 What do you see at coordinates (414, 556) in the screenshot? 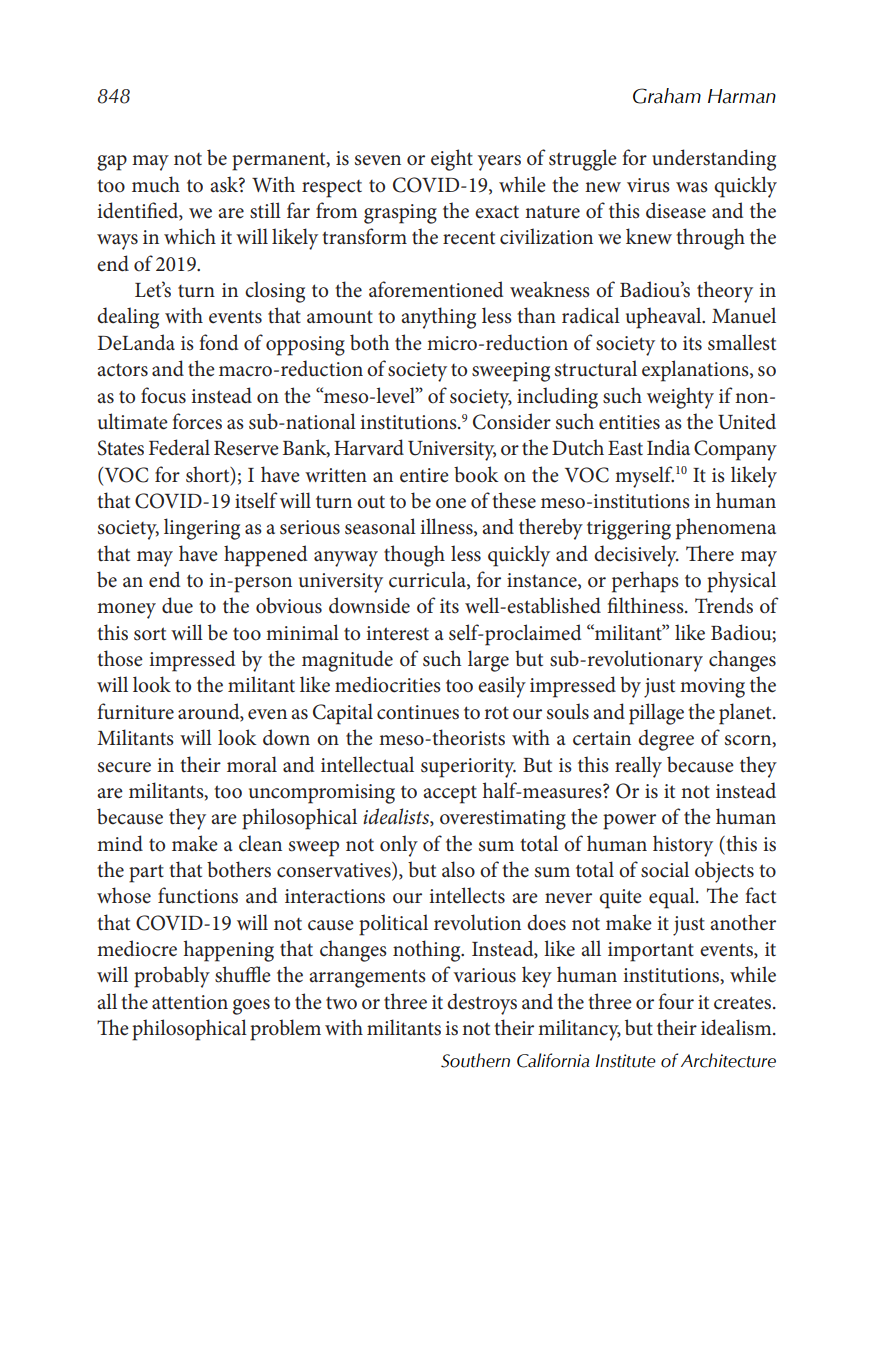
I see `though` at bounding box center [414, 556].
